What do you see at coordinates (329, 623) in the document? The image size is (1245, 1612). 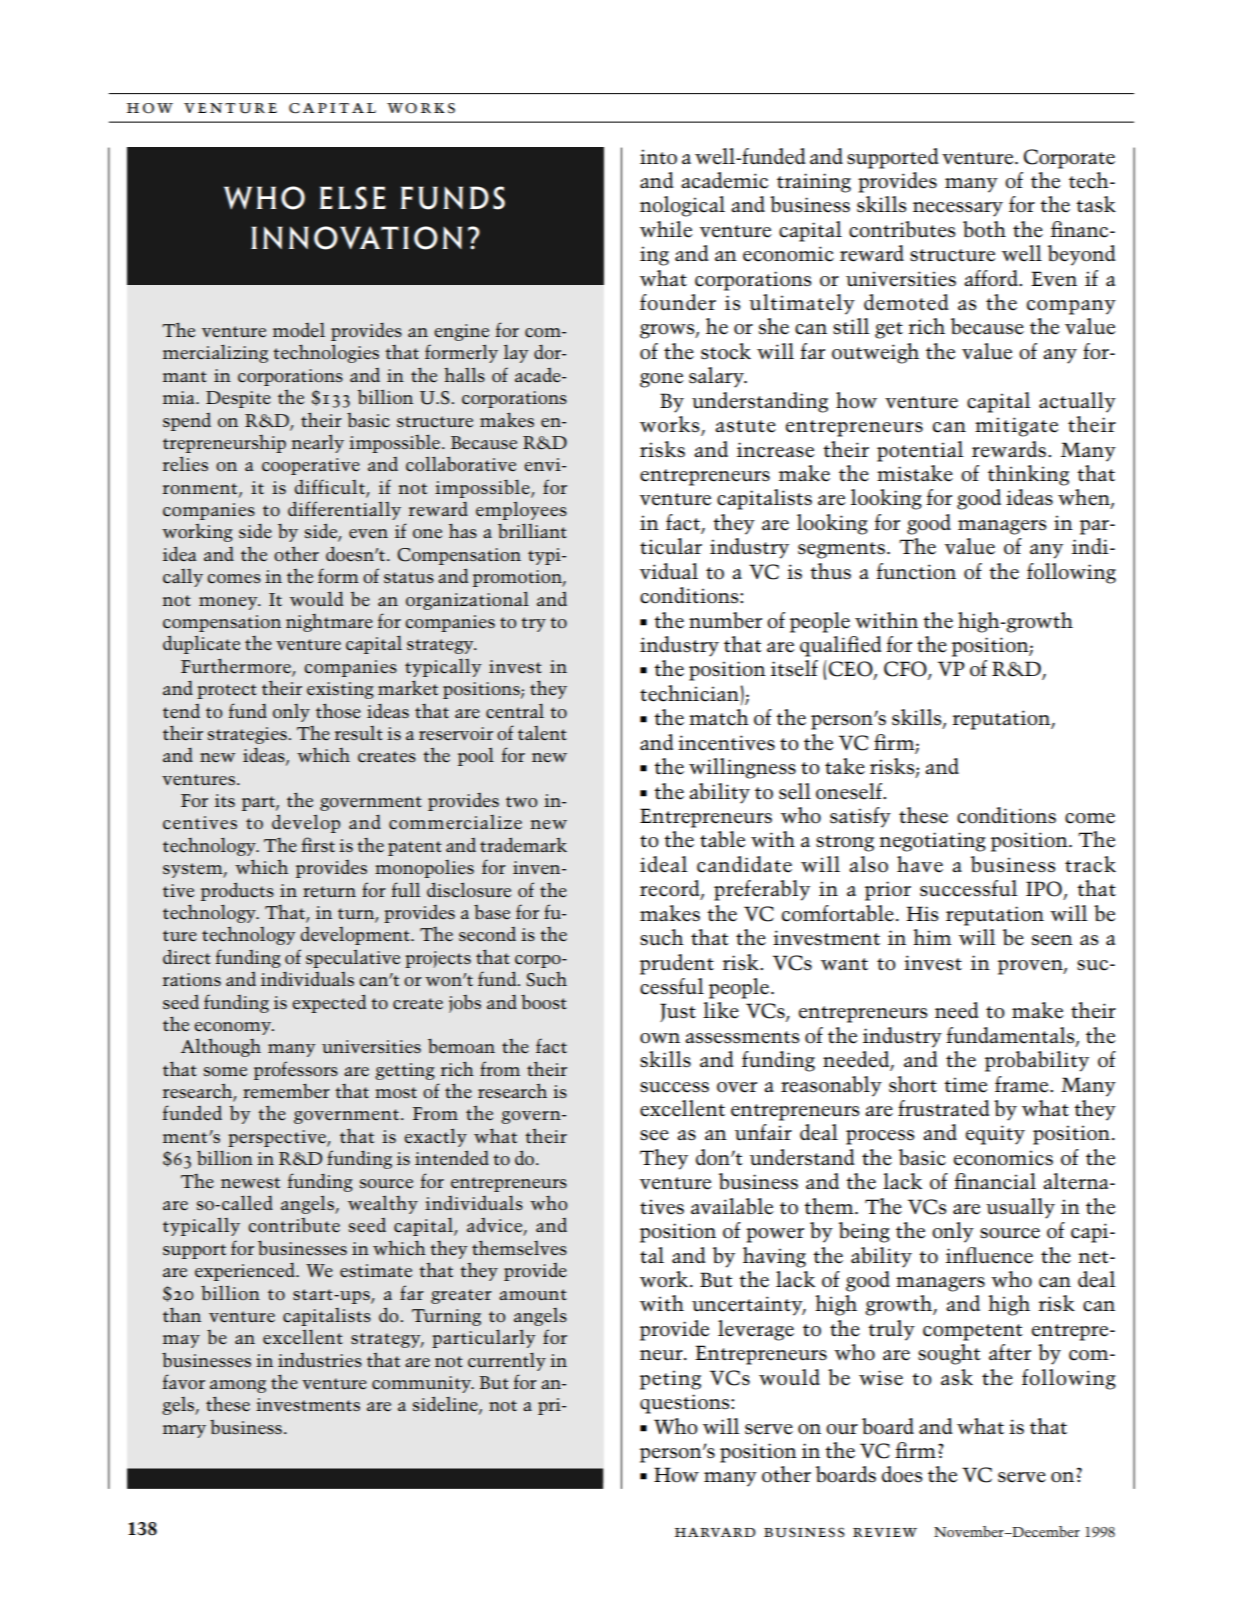 I see `nightmare` at bounding box center [329, 623].
